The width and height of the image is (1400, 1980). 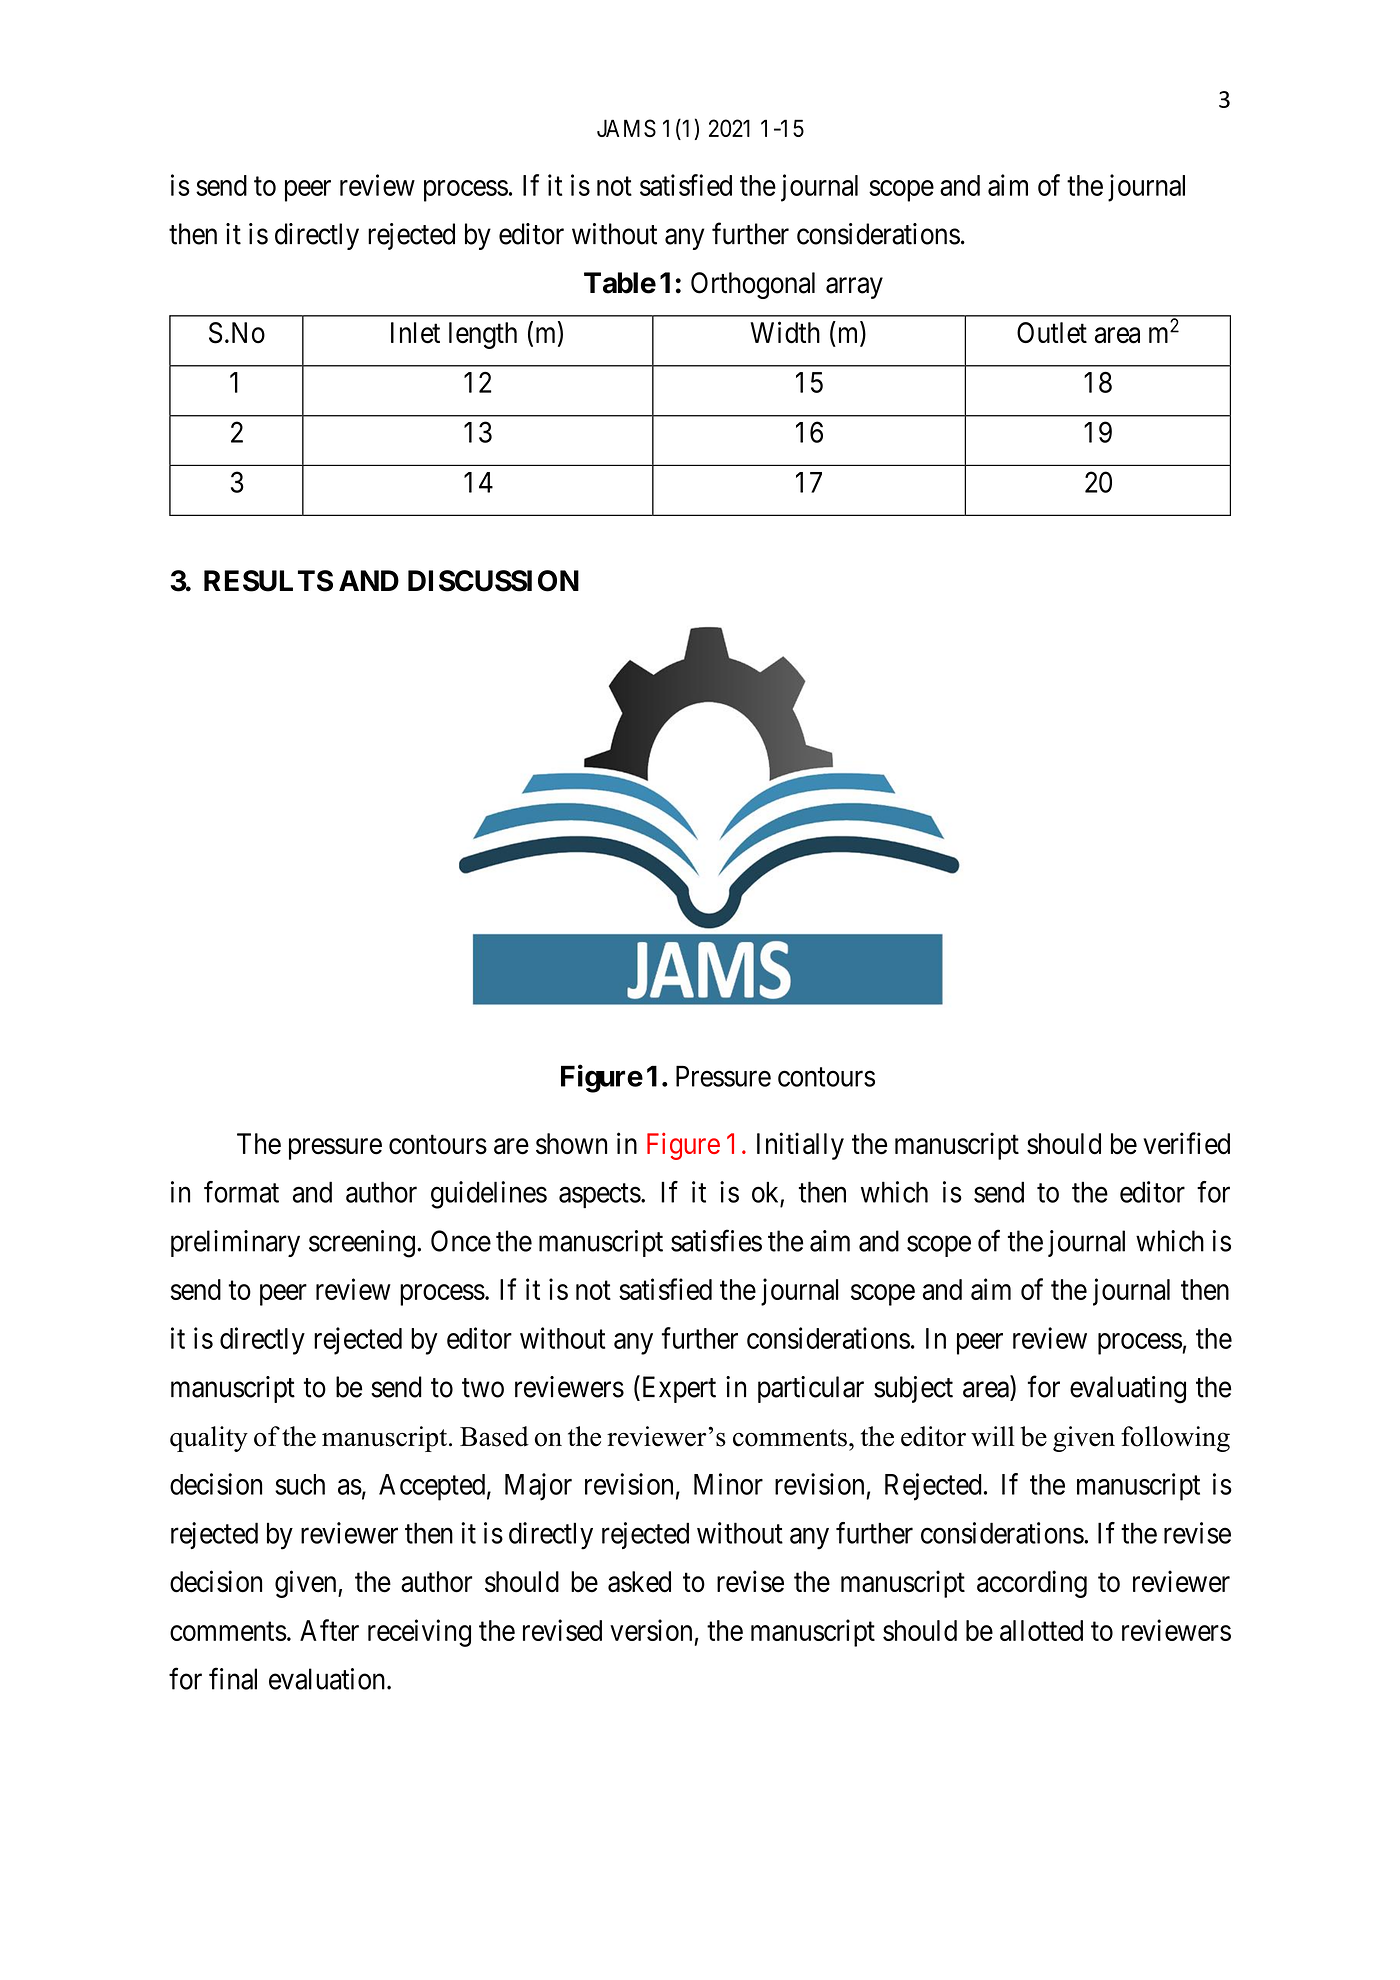 I want to click on screening, so click(x=362, y=1244).
